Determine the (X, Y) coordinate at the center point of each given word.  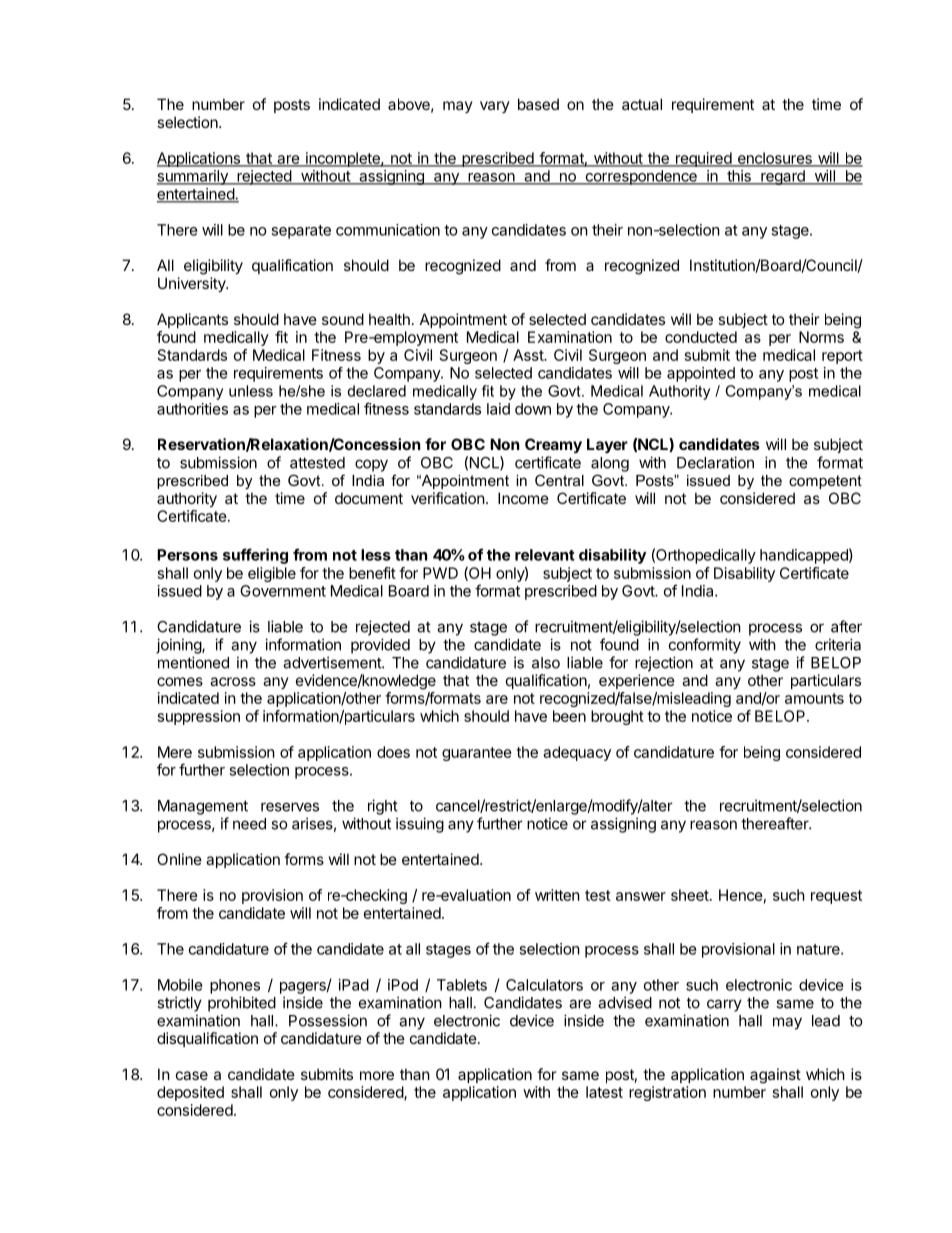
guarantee (477, 754)
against (775, 1076)
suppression (199, 717)
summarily (193, 177)
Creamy (553, 445)
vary (495, 107)
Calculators (544, 985)
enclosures (774, 159)
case (192, 1075)
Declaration (715, 462)
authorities (192, 409)
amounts (814, 698)
